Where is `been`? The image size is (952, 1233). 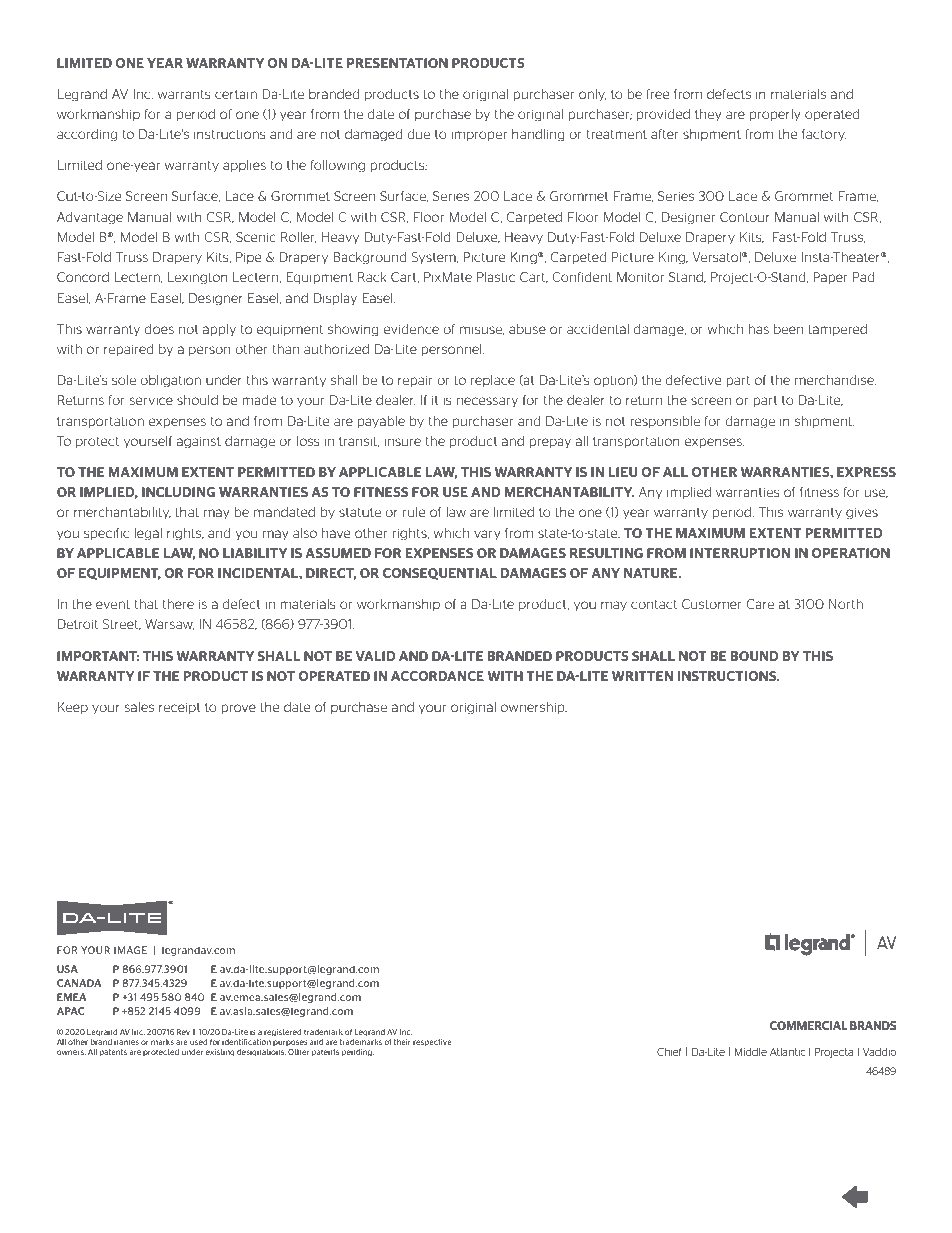 been is located at coordinates (788, 329).
